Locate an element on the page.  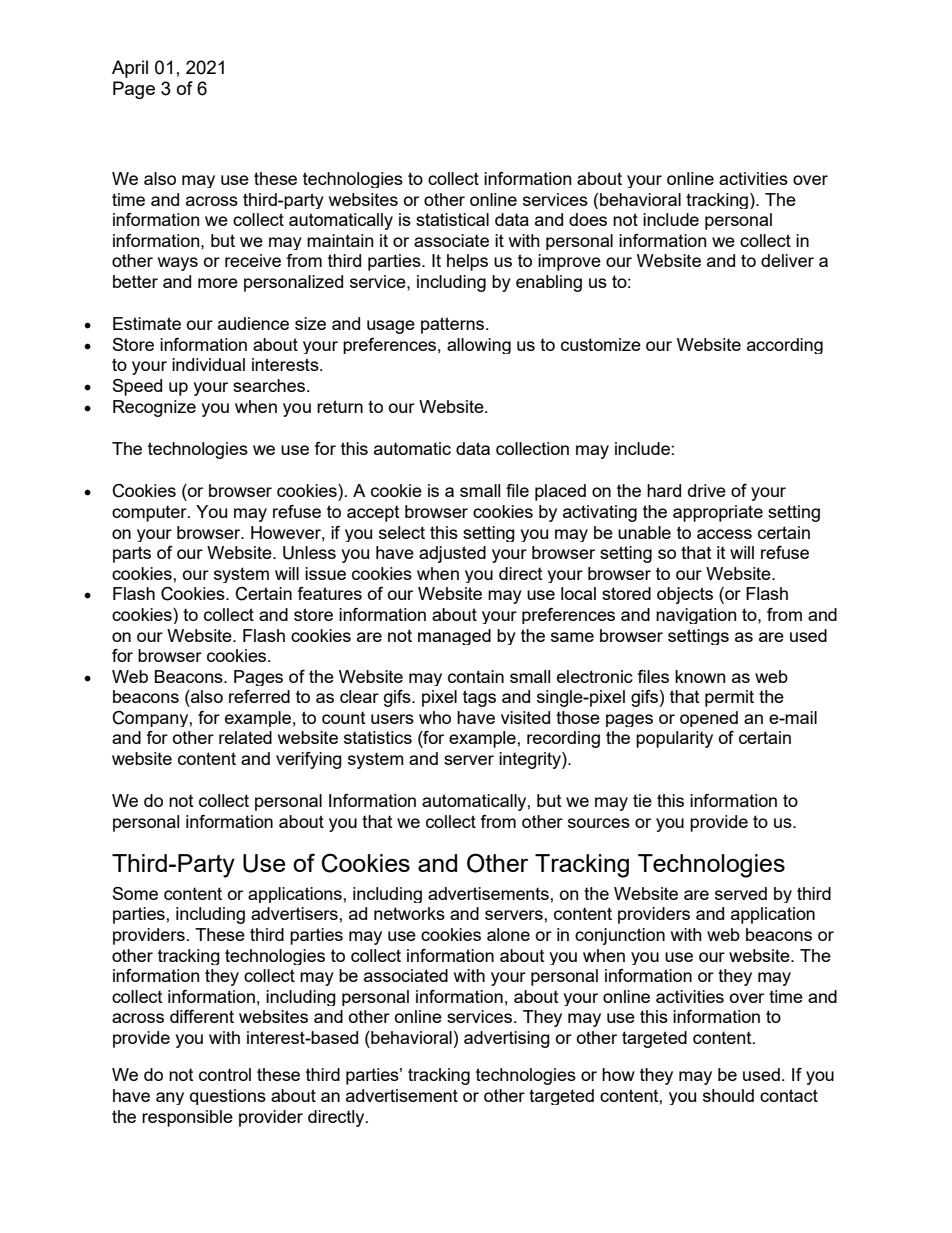
popularity is located at coordinates (674, 739).
